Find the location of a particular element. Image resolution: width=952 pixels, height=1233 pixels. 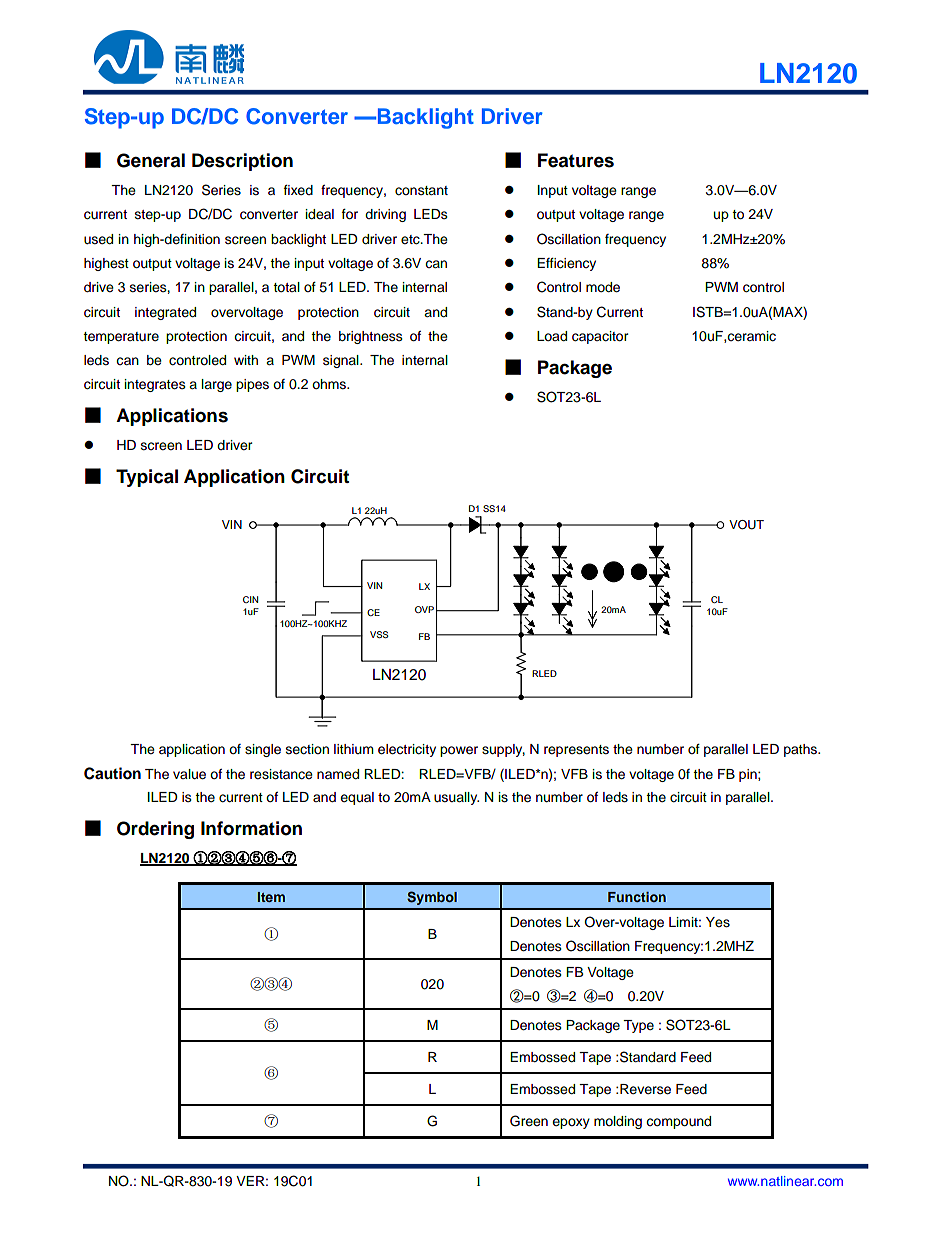

Features is located at coordinates (576, 160).
